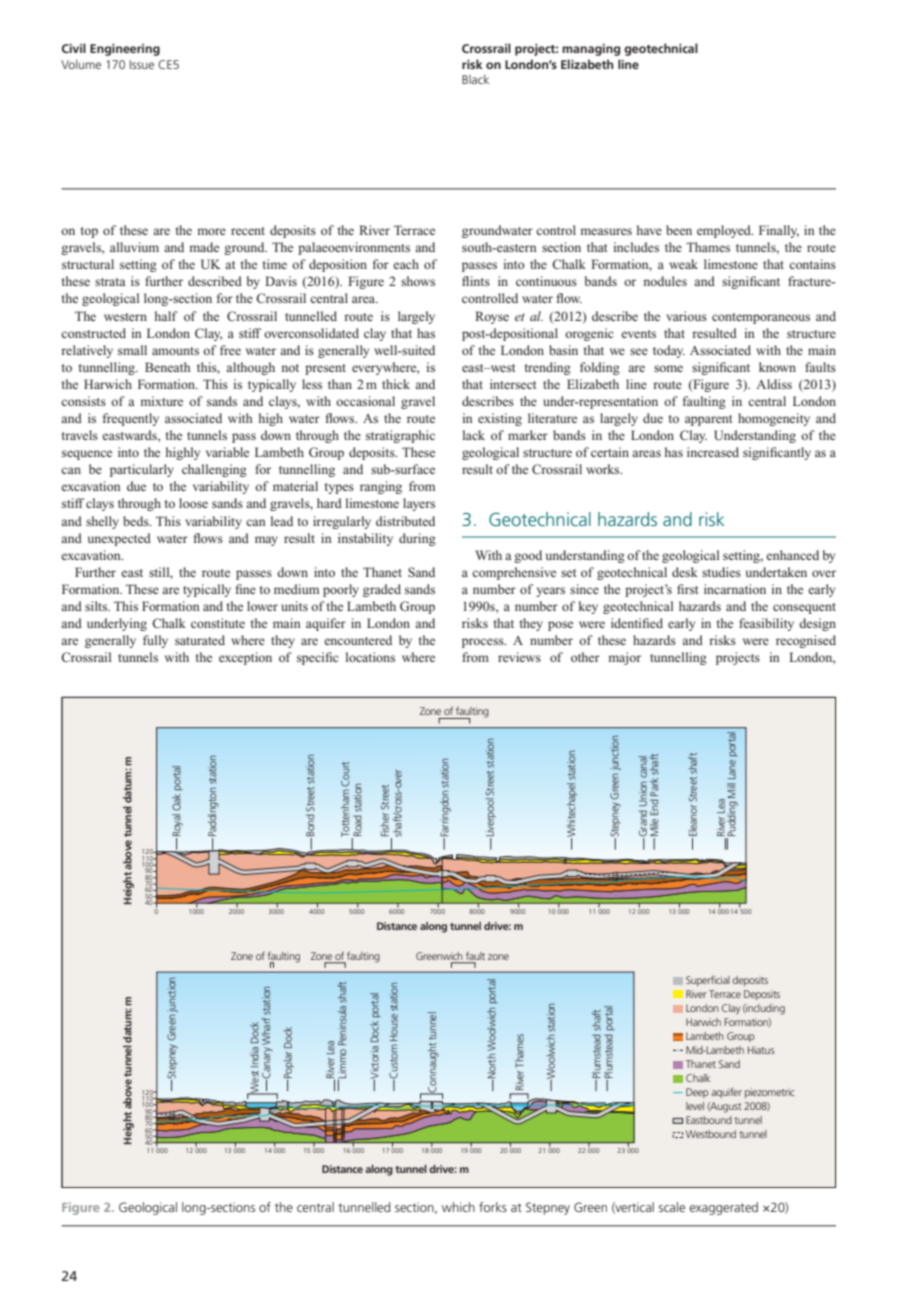 The height and width of the document is (1308, 924). What do you see at coordinates (723, 1208) in the document?
I see `exaggerated` at bounding box center [723, 1208].
